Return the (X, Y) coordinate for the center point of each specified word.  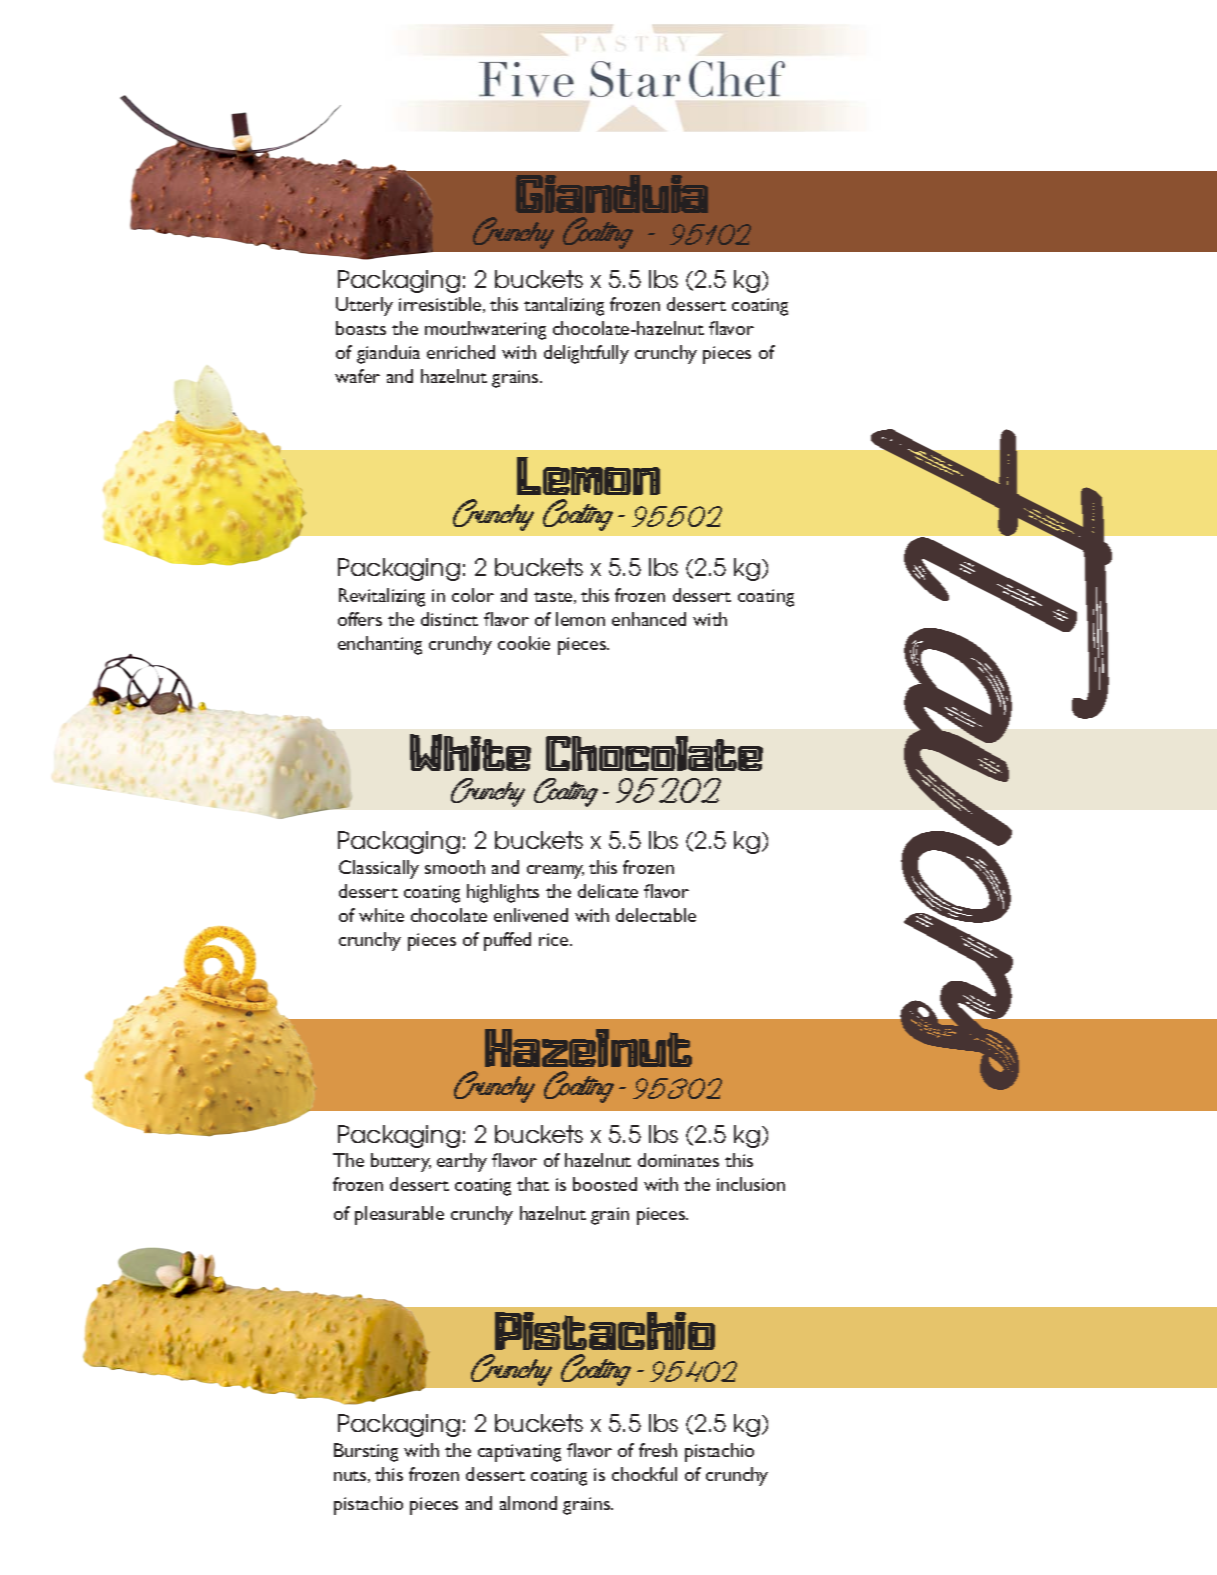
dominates (678, 1160)
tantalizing (564, 306)
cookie (524, 643)
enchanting (380, 645)
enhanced (649, 619)
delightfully (586, 354)
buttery (401, 1162)
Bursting (366, 1452)
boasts (361, 328)
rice (555, 939)
